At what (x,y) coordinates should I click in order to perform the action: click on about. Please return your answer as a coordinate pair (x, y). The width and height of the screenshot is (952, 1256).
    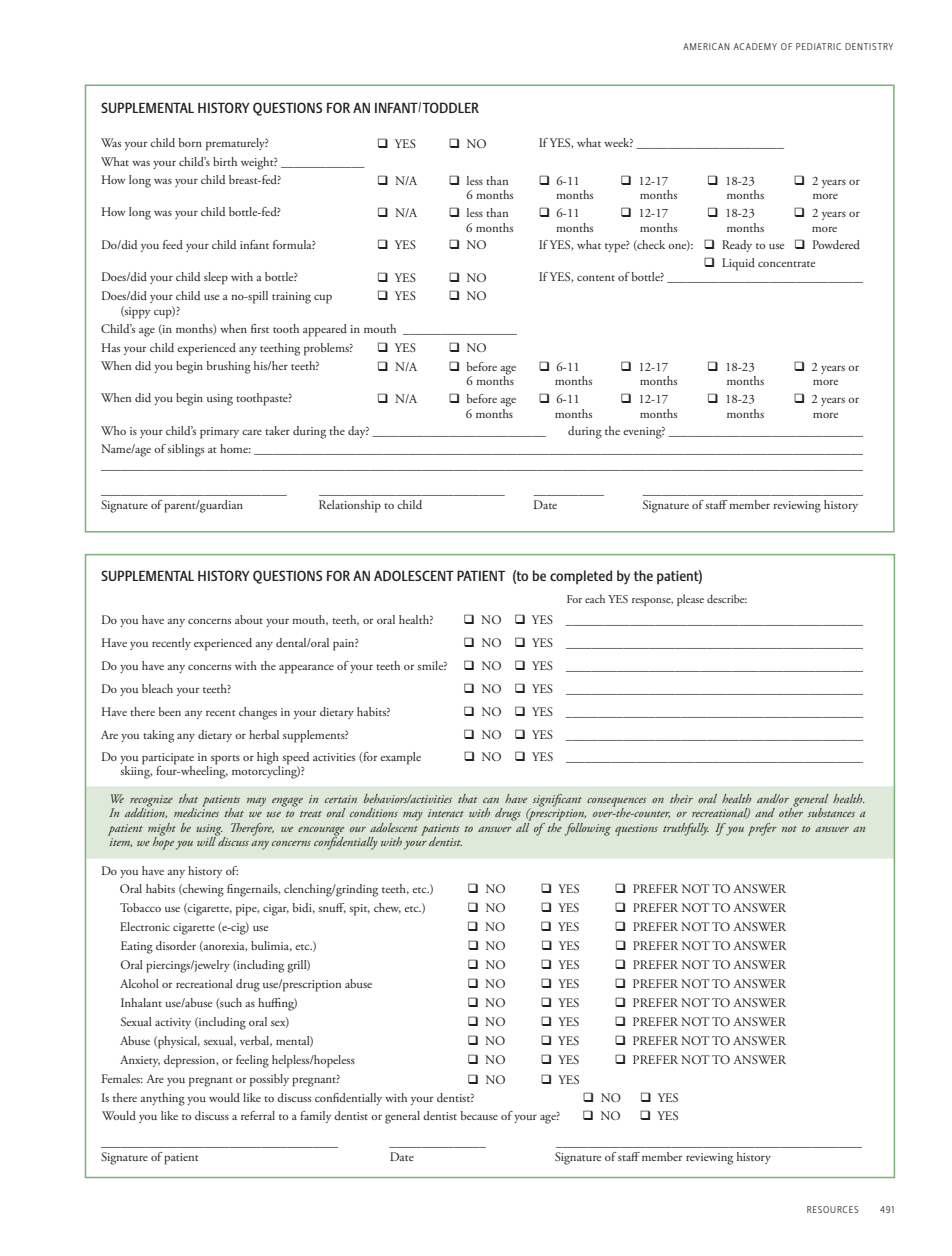
    Looking at the image, I should click on (249, 619).
